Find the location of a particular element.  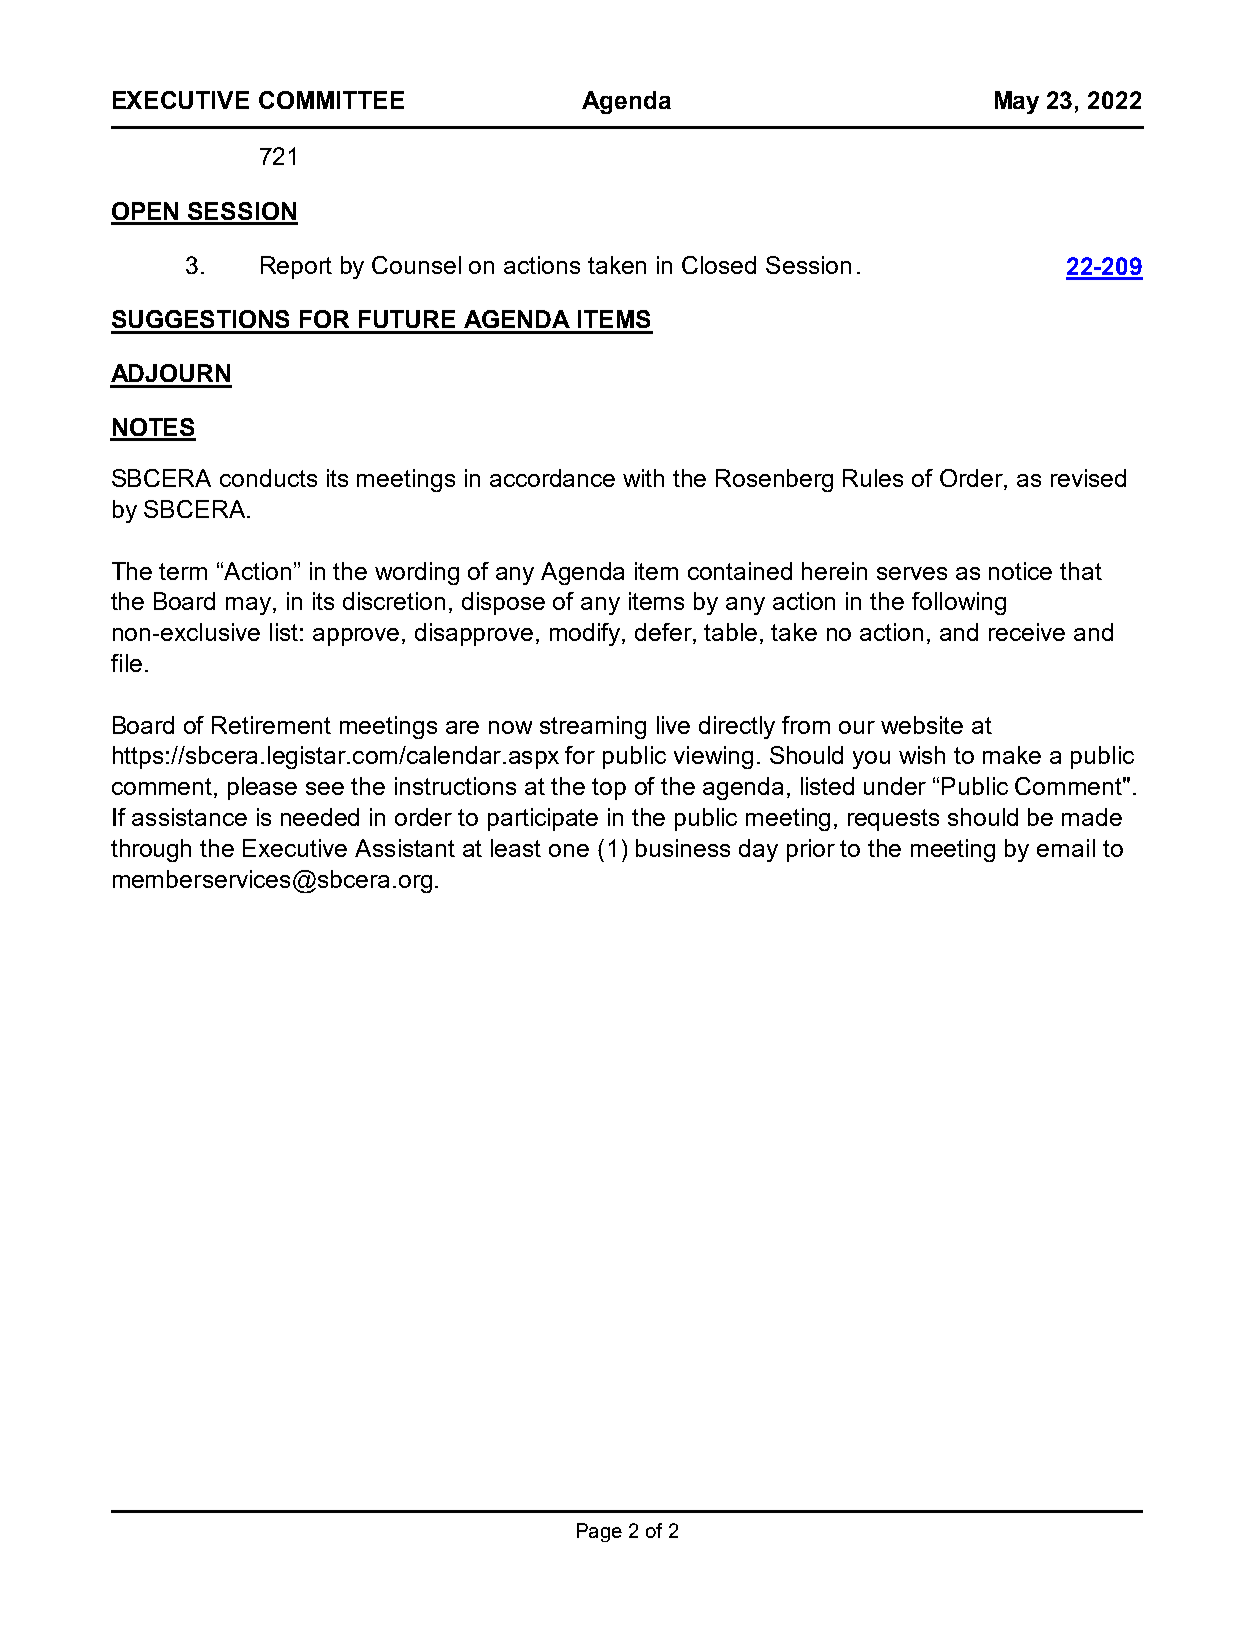

Rules is located at coordinates (873, 478).
